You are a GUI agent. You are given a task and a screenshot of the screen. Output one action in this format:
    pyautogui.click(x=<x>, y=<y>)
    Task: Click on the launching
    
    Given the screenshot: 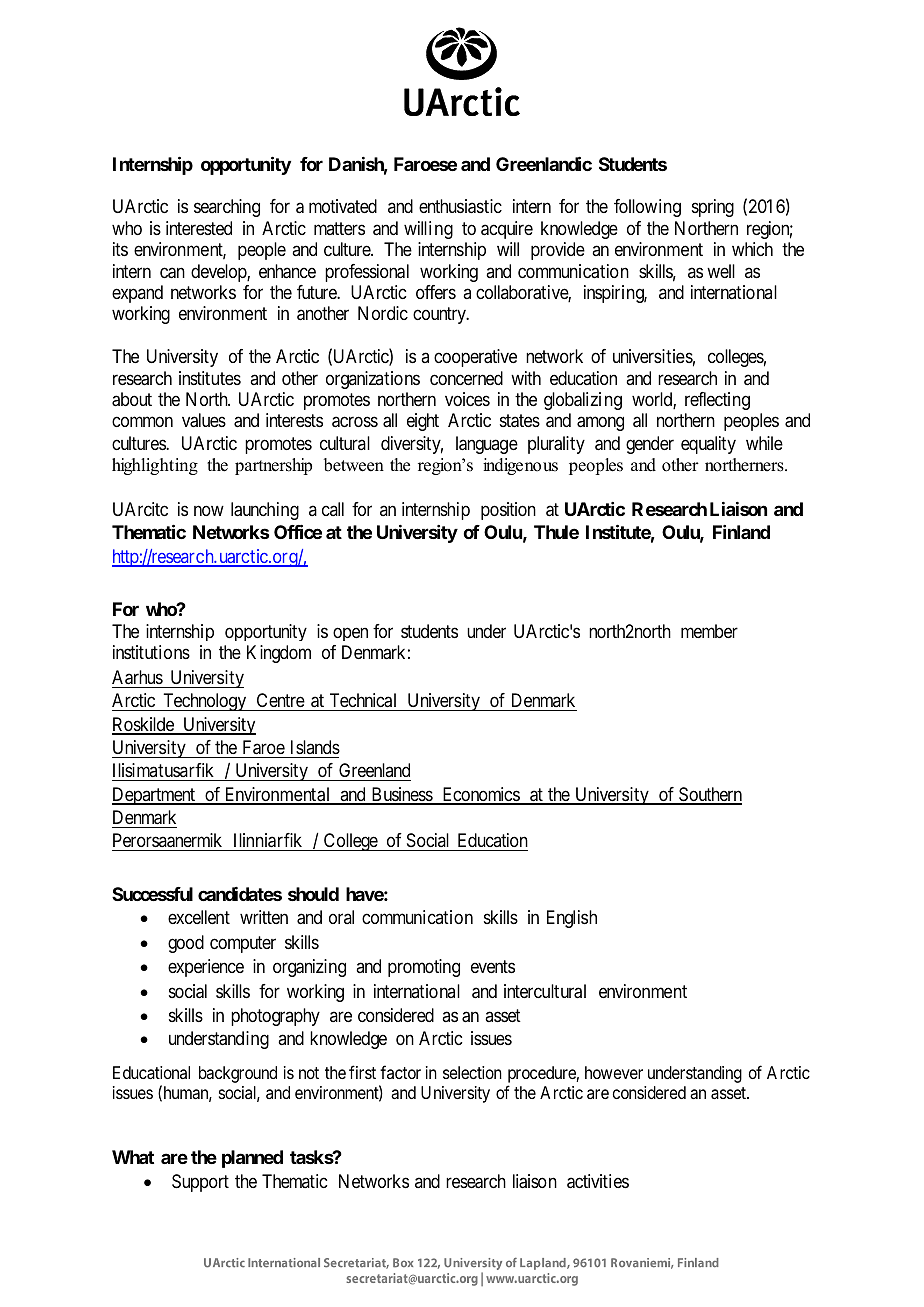 What is the action you would take?
    pyautogui.click(x=265, y=511)
